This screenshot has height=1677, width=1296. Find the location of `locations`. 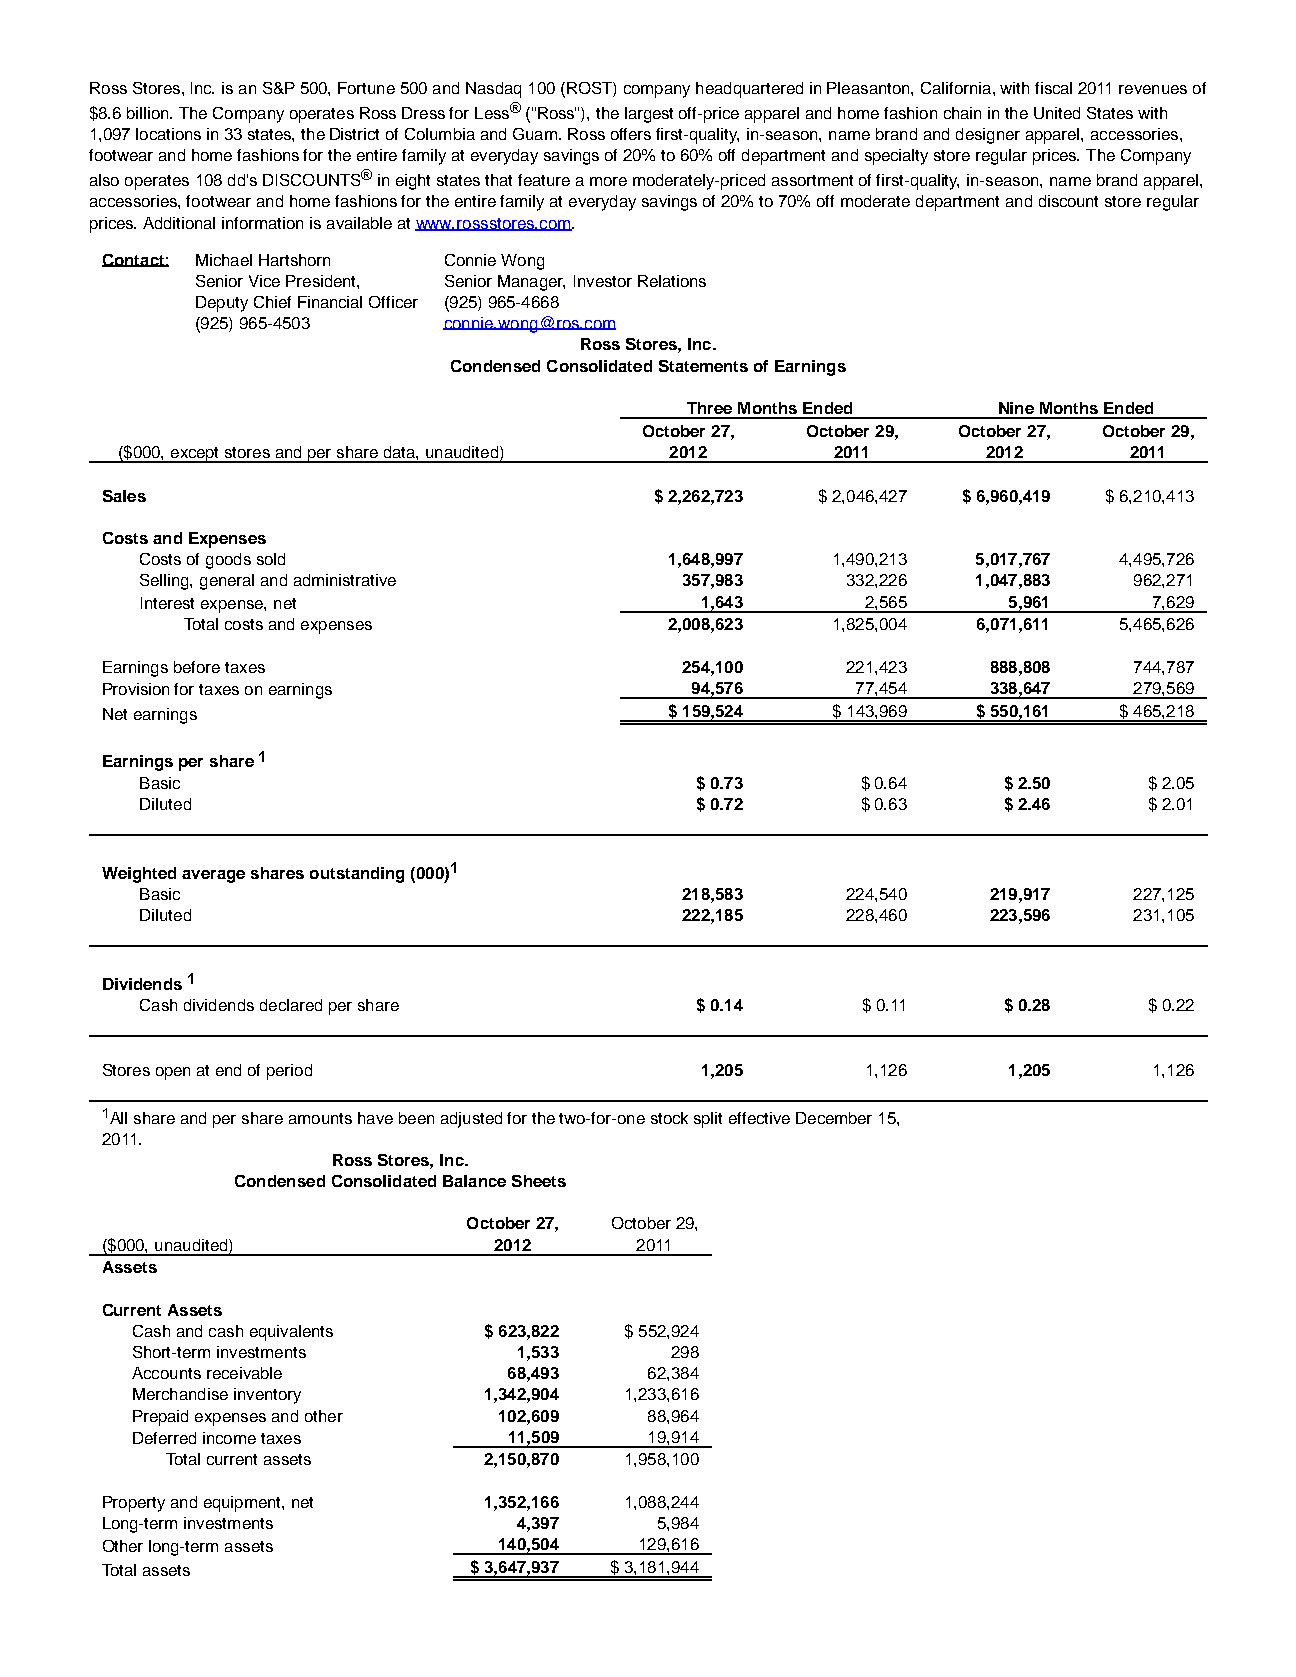

locations is located at coordinates (168, 134).
